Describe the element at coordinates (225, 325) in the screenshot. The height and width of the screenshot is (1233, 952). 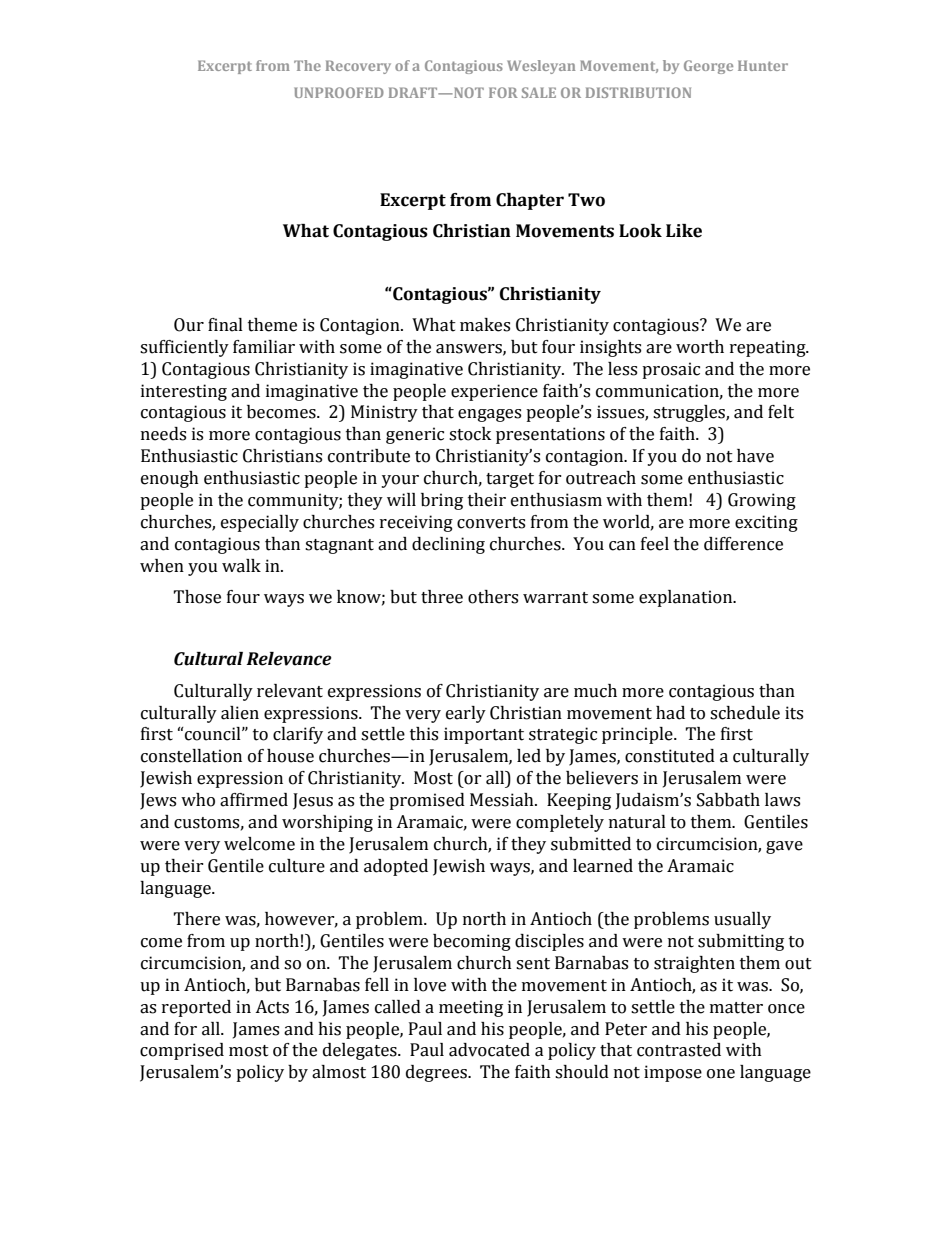
I see `final` at that location.
